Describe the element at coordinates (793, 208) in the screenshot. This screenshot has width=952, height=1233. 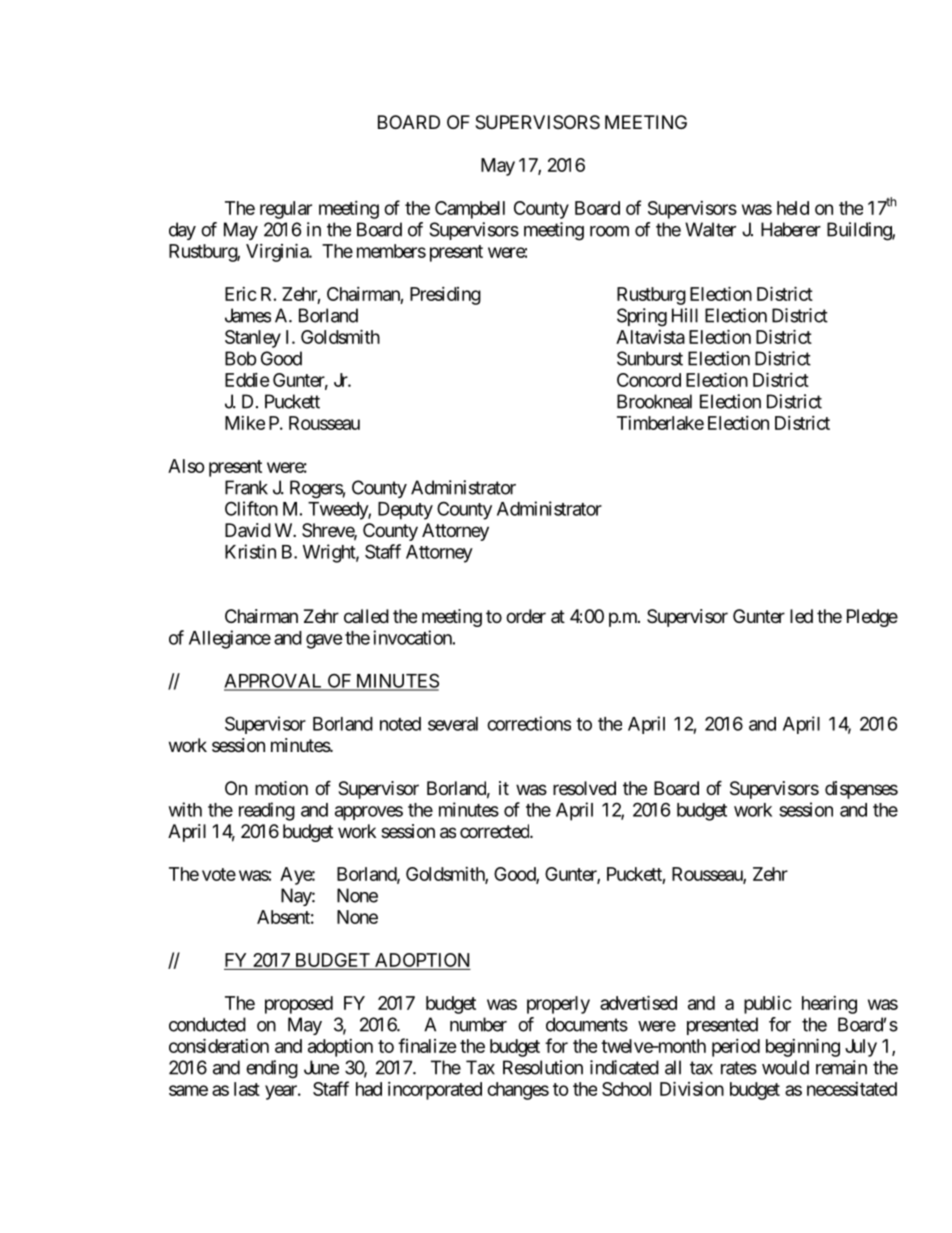
I see `held` at that location.
